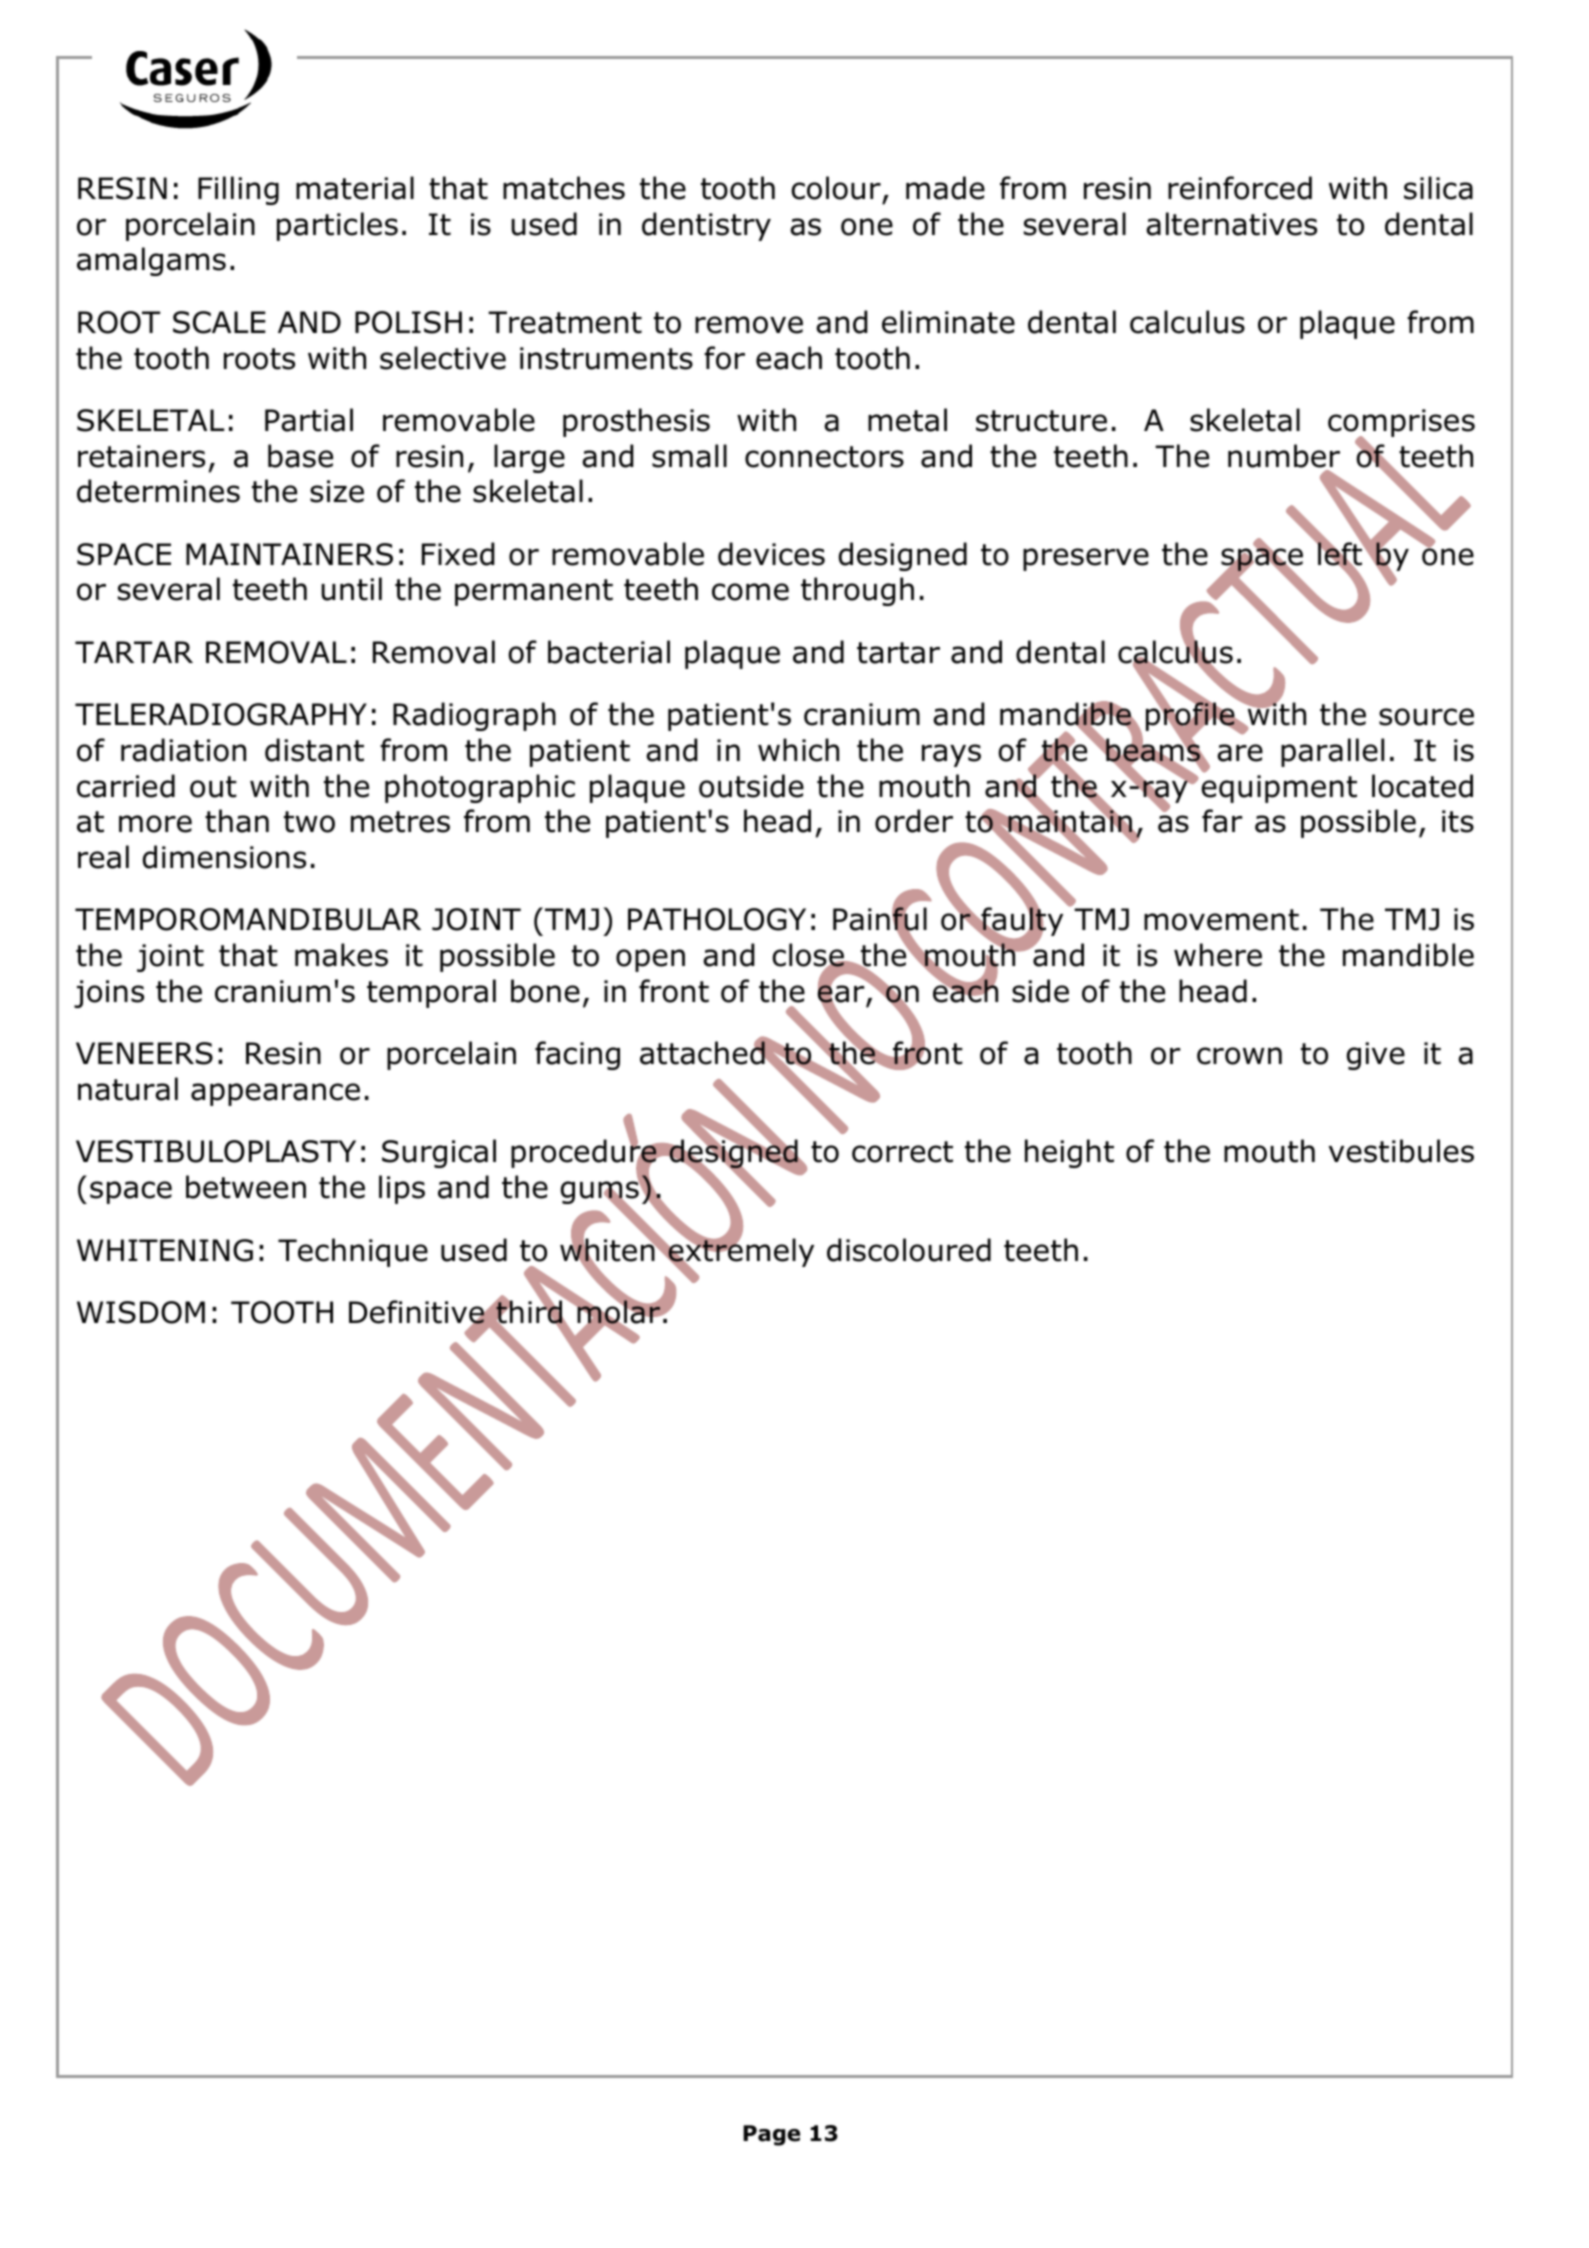 This screenshot has height=2248, width=1589. What do you see at coordinates (1239, 1056) in the screenshot?
I see `crown` at bounding box center [1239, 1056].
